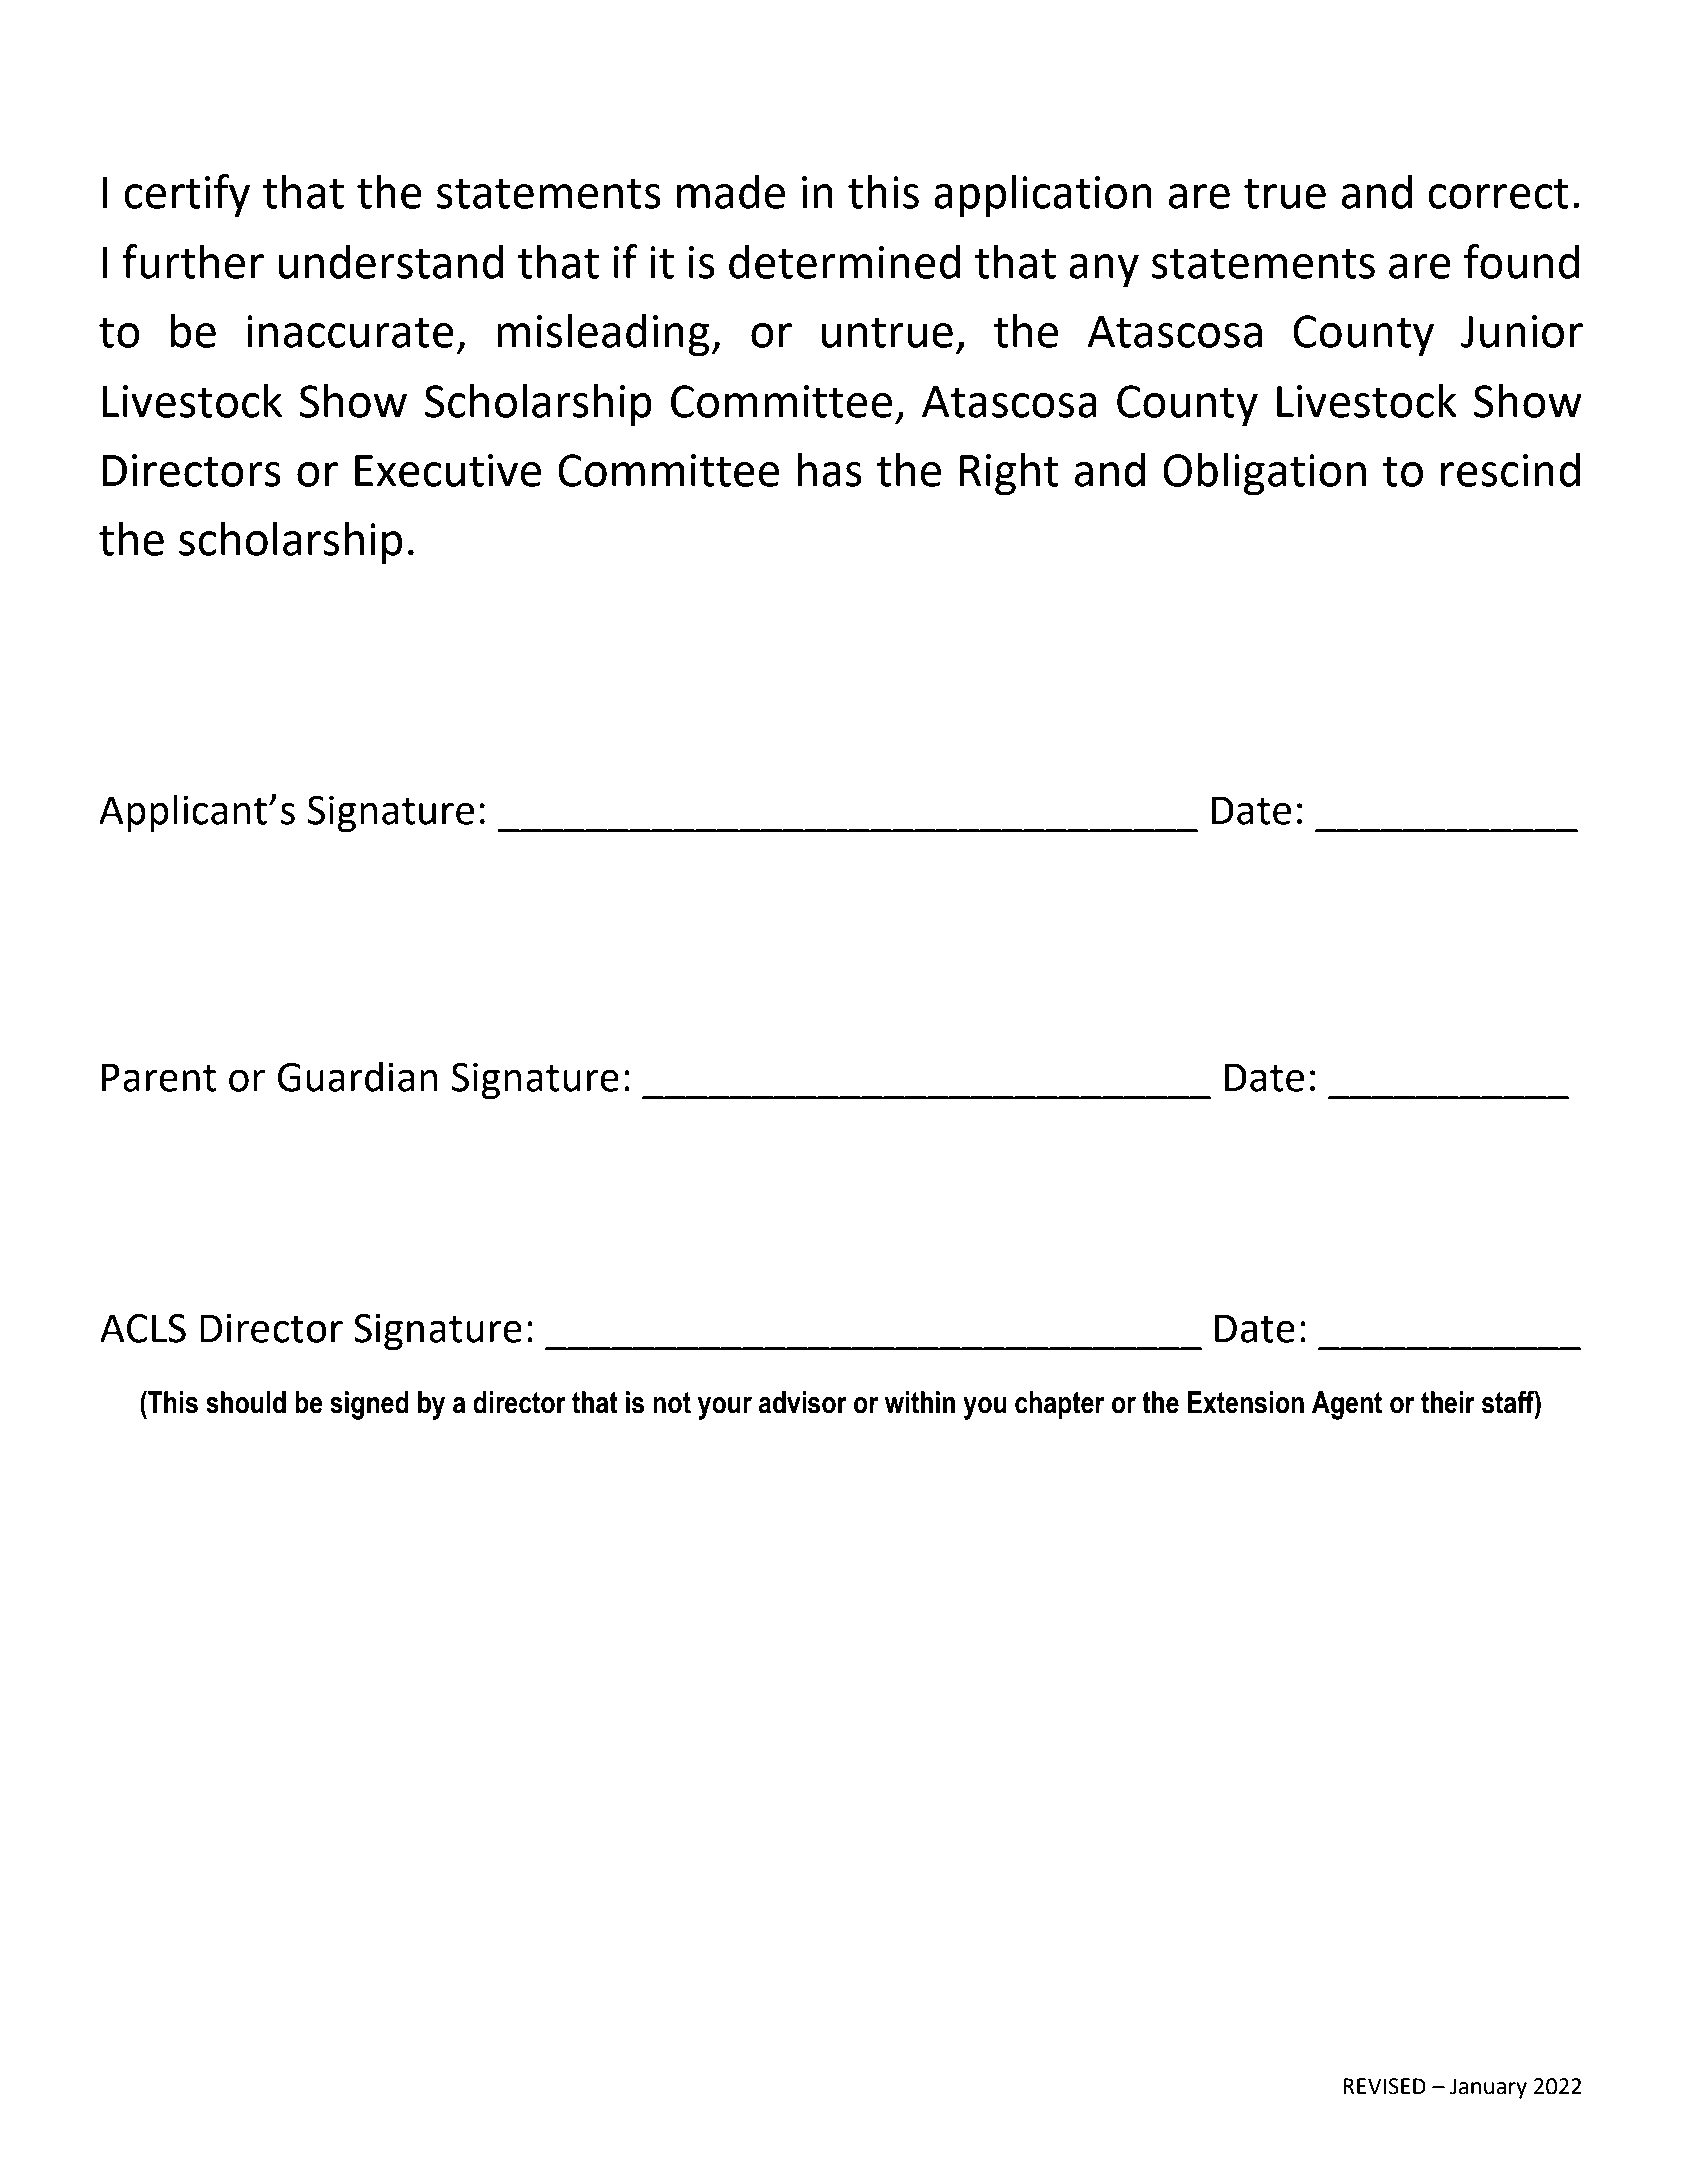  I want to click on signed, so click(369, 1405).
